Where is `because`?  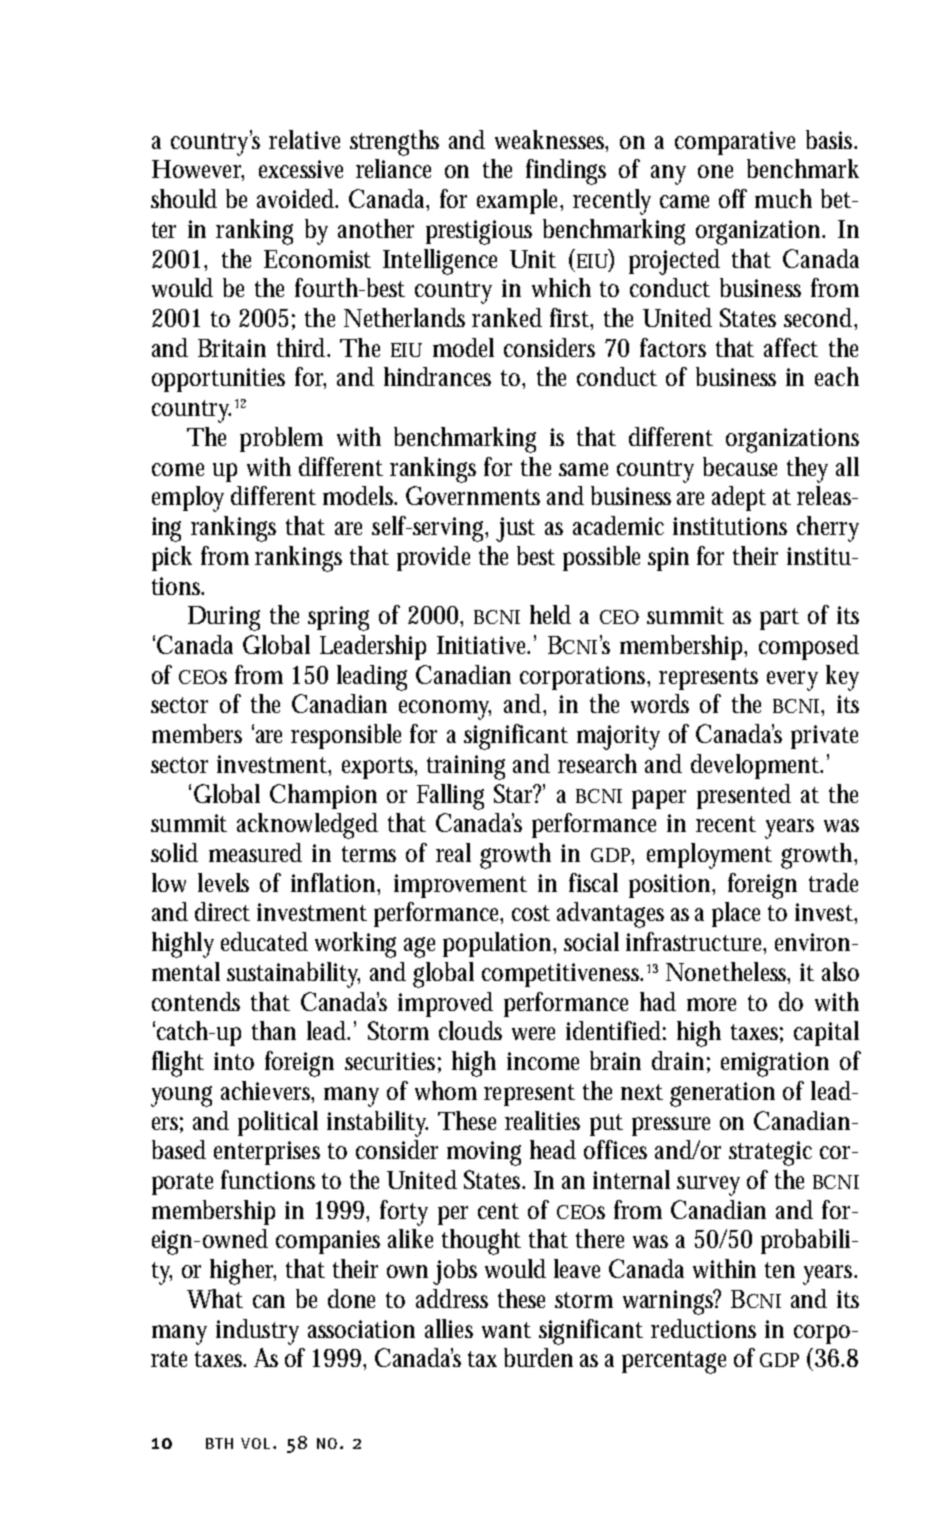 because is located at coordinates (740, 466).
